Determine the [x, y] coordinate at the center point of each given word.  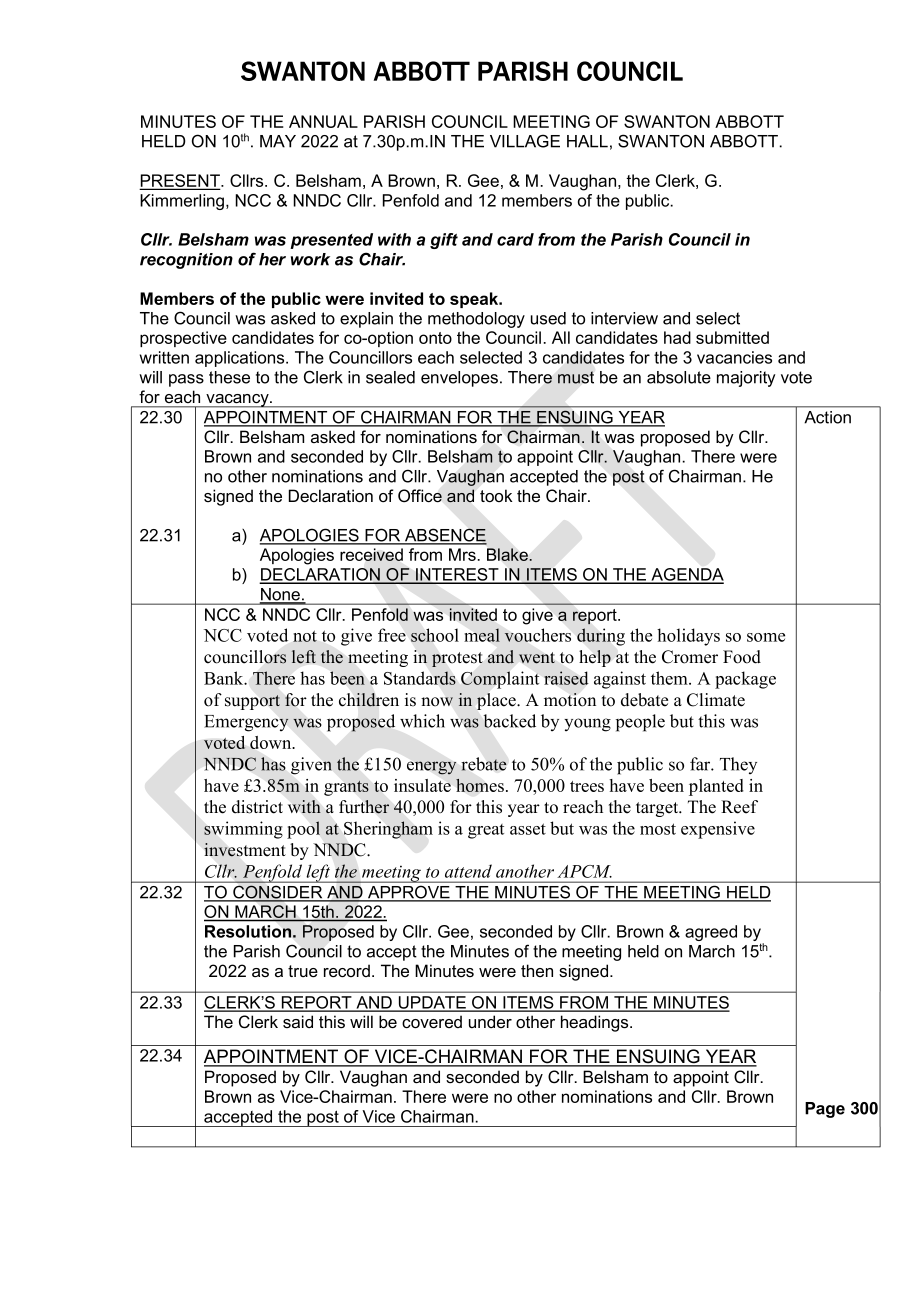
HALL [587, 141]
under [490, 1021]
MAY [278, 141]
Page [825, 1110]
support [252, 702]
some [766, 637]
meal [482, 635]
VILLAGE [525, 141]
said [298, 1021]
